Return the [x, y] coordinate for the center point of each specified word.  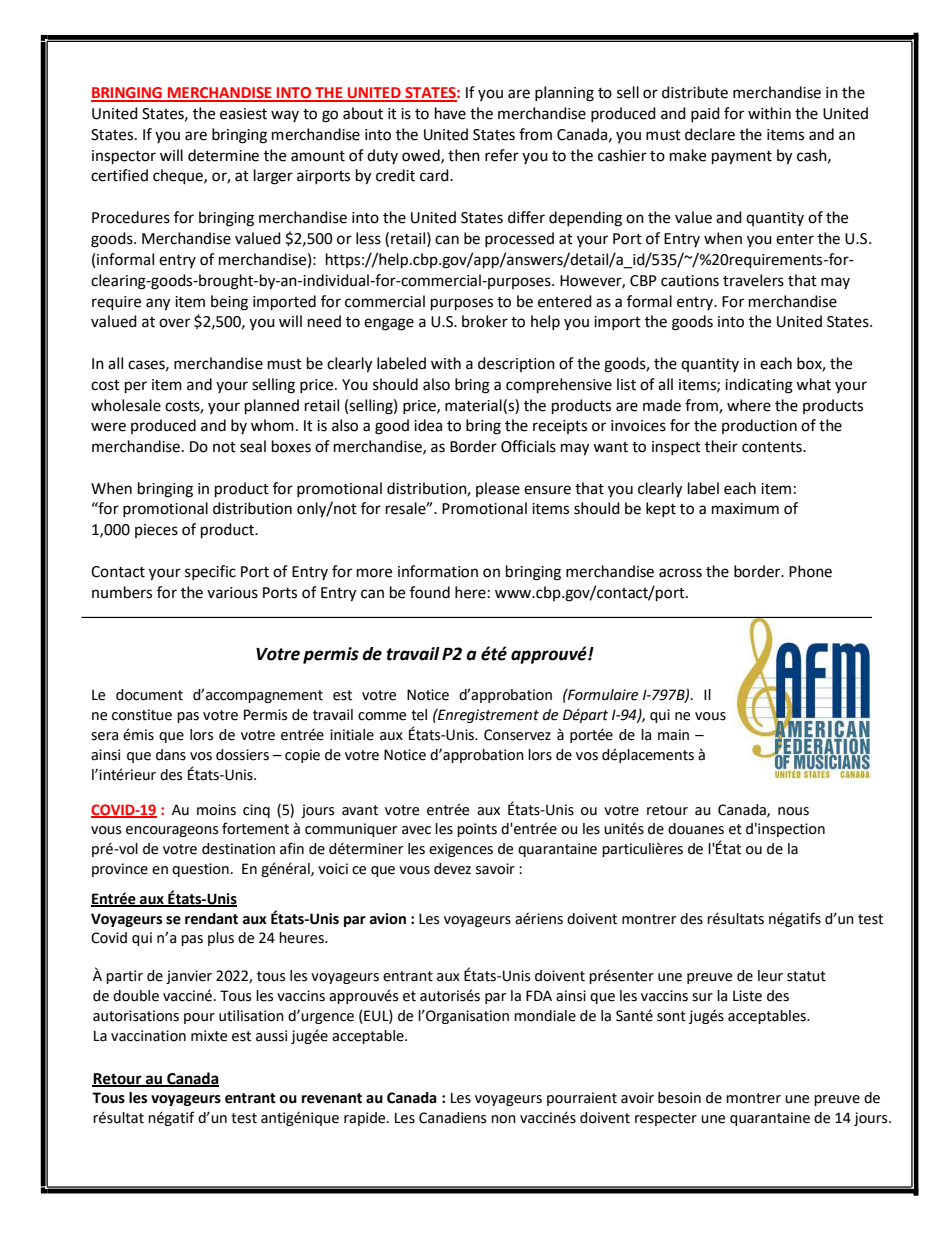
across [680, 573]
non [503, 1119]
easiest [243, 114]
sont [671, 1016]
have [450, 113]
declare [710, 134]
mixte [209, 1036]
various [232, 593]
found [430, 592]
